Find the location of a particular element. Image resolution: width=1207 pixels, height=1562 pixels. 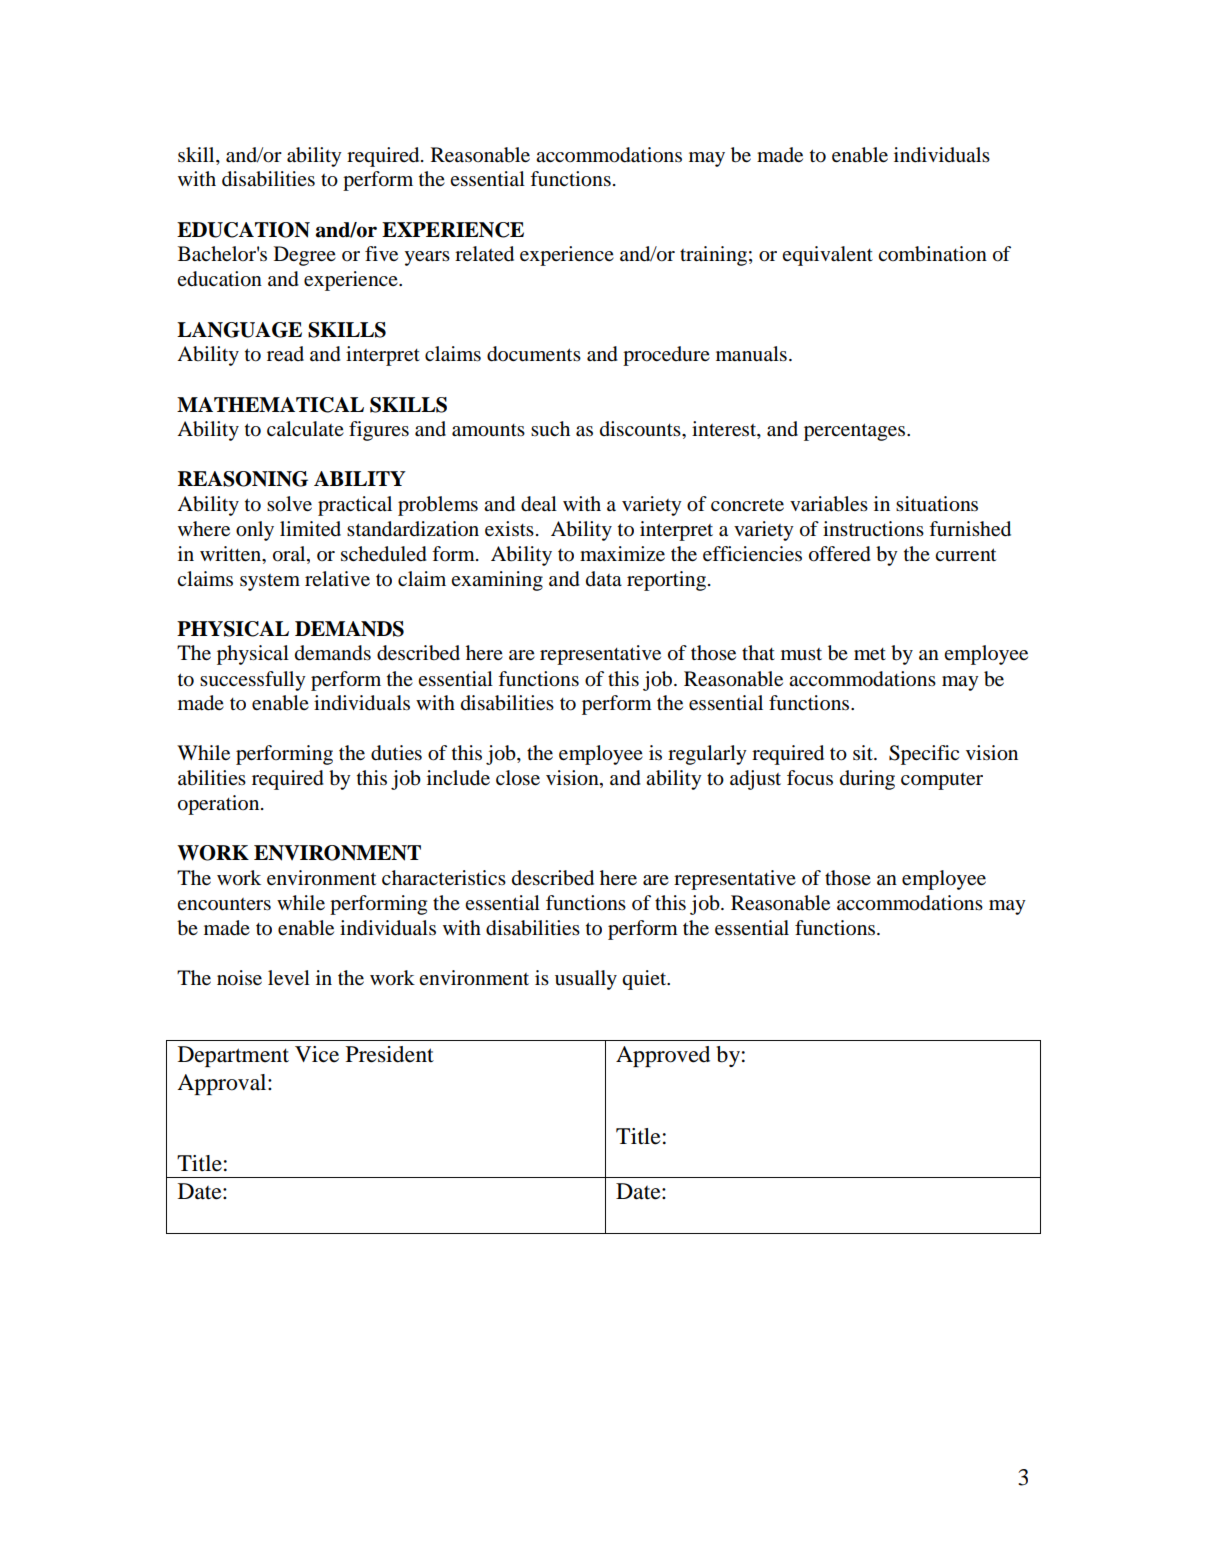

characteristics is located at coordinates (444, 878).
